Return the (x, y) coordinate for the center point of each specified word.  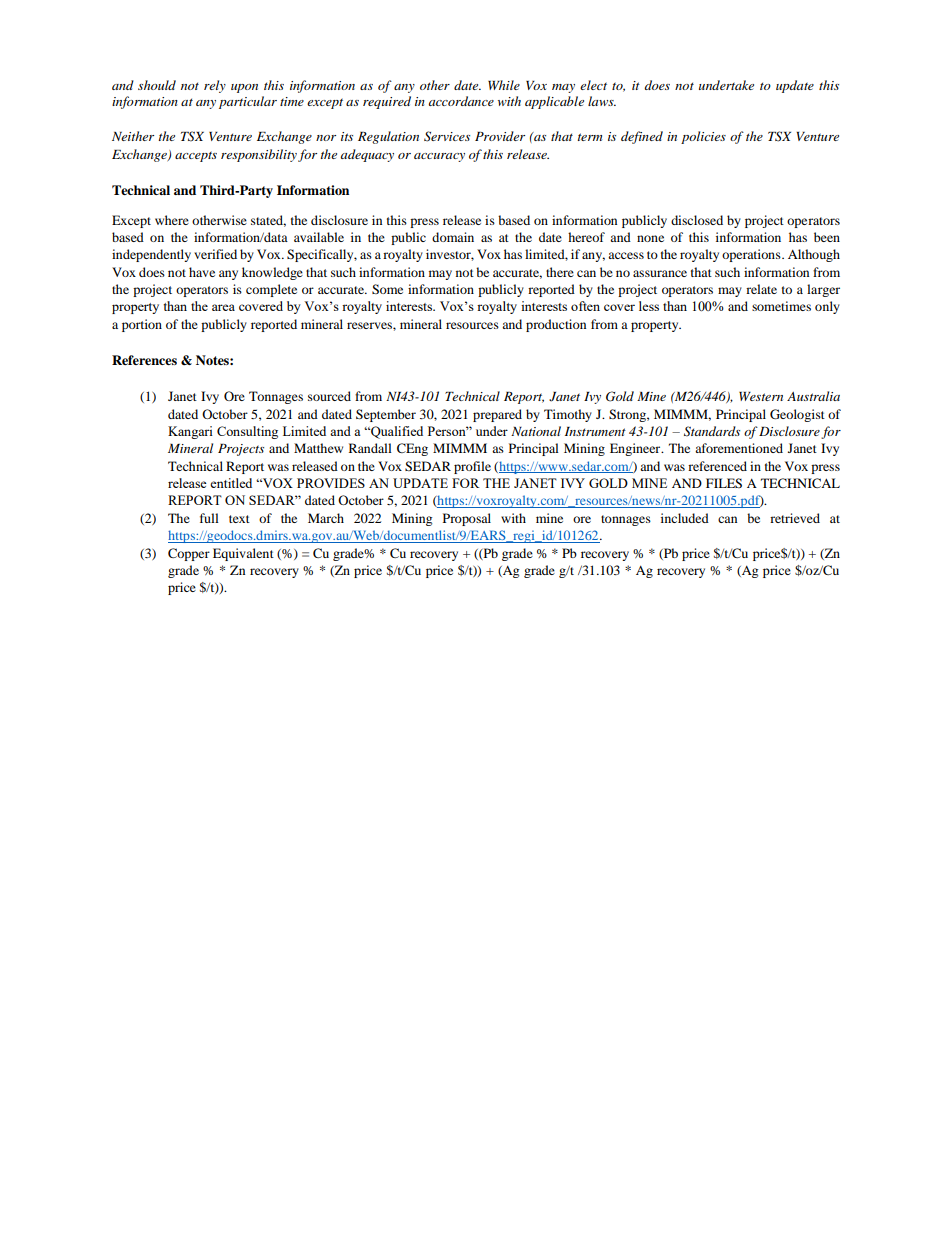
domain (453, 237)
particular (248, 102)
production (556, 325)
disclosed (697, 220)
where (172, 220)
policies (703, 137)
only (827, 307)
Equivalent (243, 554)
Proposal (467, 519)
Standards (712, 431)
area (223, 307)
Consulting (247, 432)
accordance (461, 101)
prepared (497, 415)
